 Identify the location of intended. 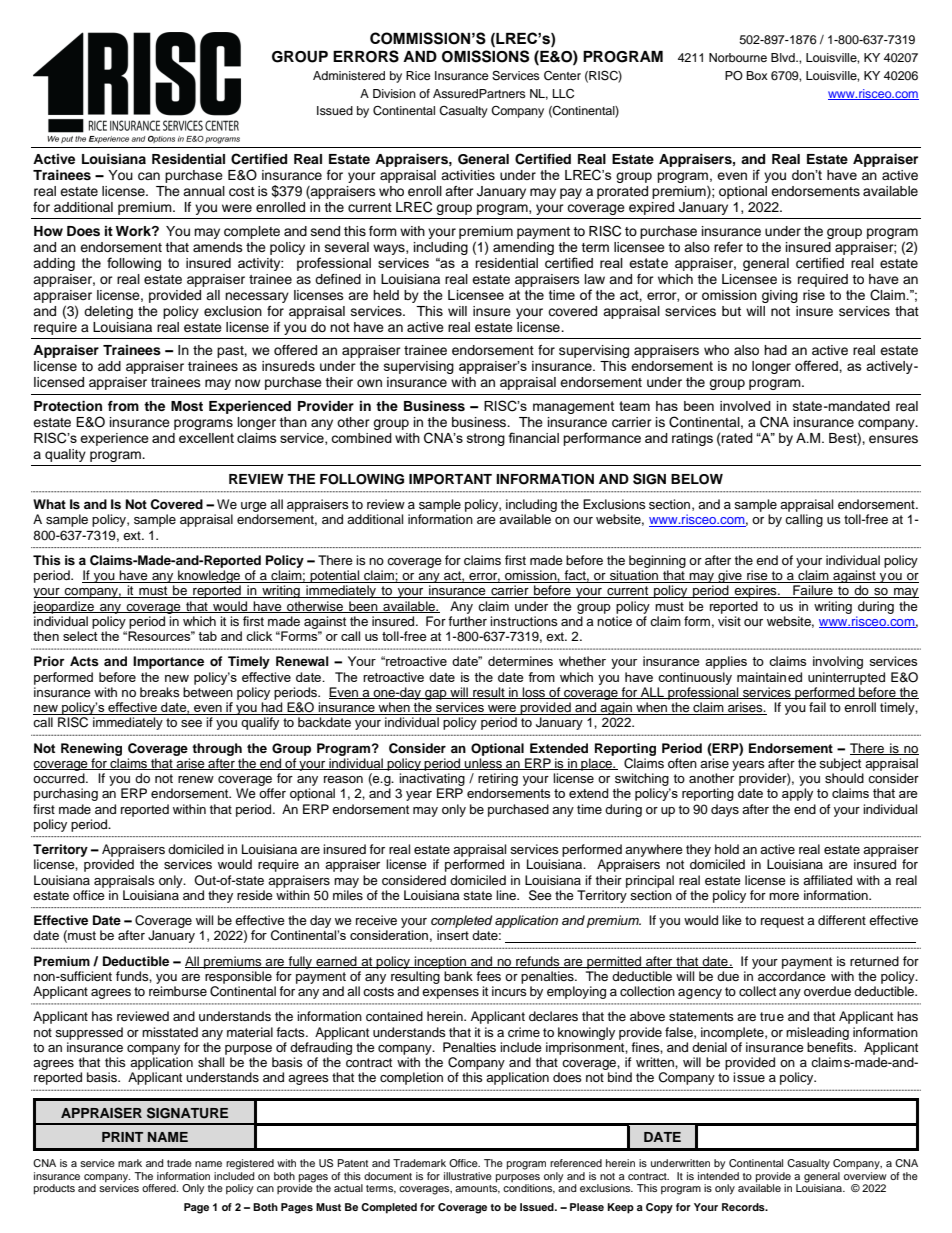
(718, 1174).
